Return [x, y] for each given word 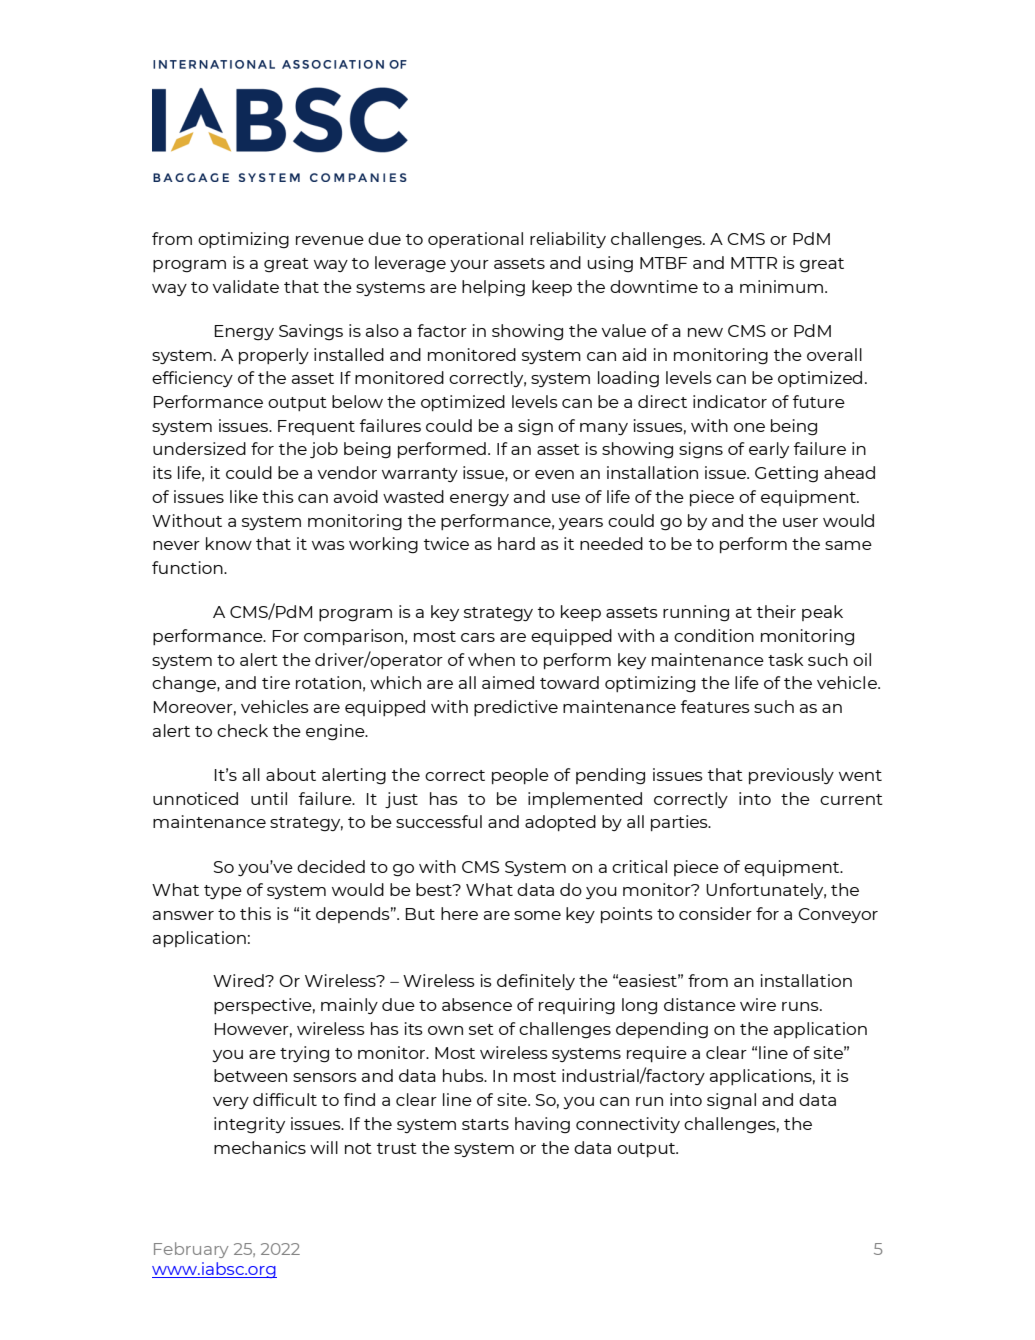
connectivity [628, 1125]
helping [493, 288]
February [191, 1250]
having [542, 1125]
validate [245, 286]
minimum [781, 286]
